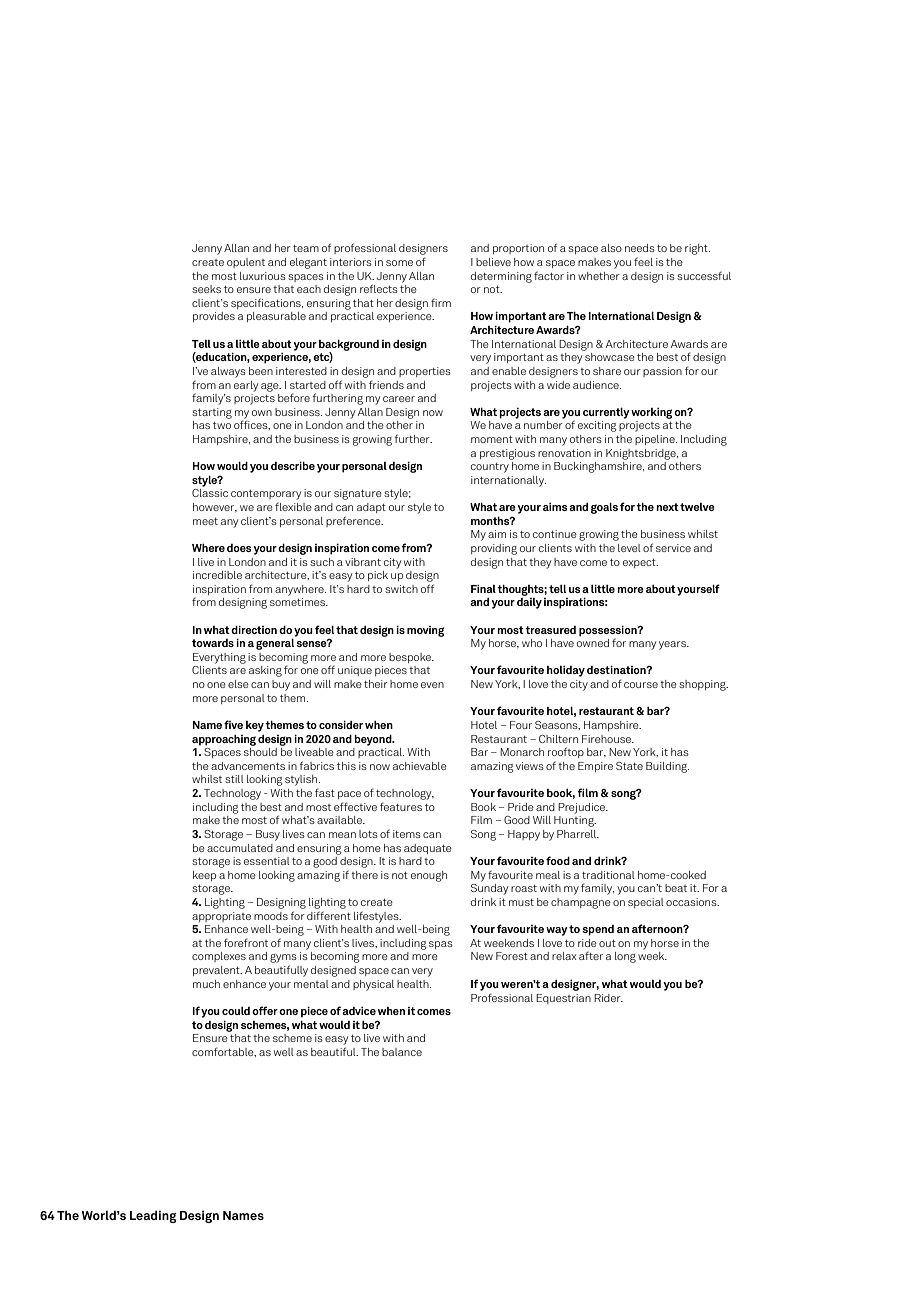 The image size is (924, 1308). What do you see at coordinates (640, 248) in the image?
I see `needs` at bounding box center [640, 248].
